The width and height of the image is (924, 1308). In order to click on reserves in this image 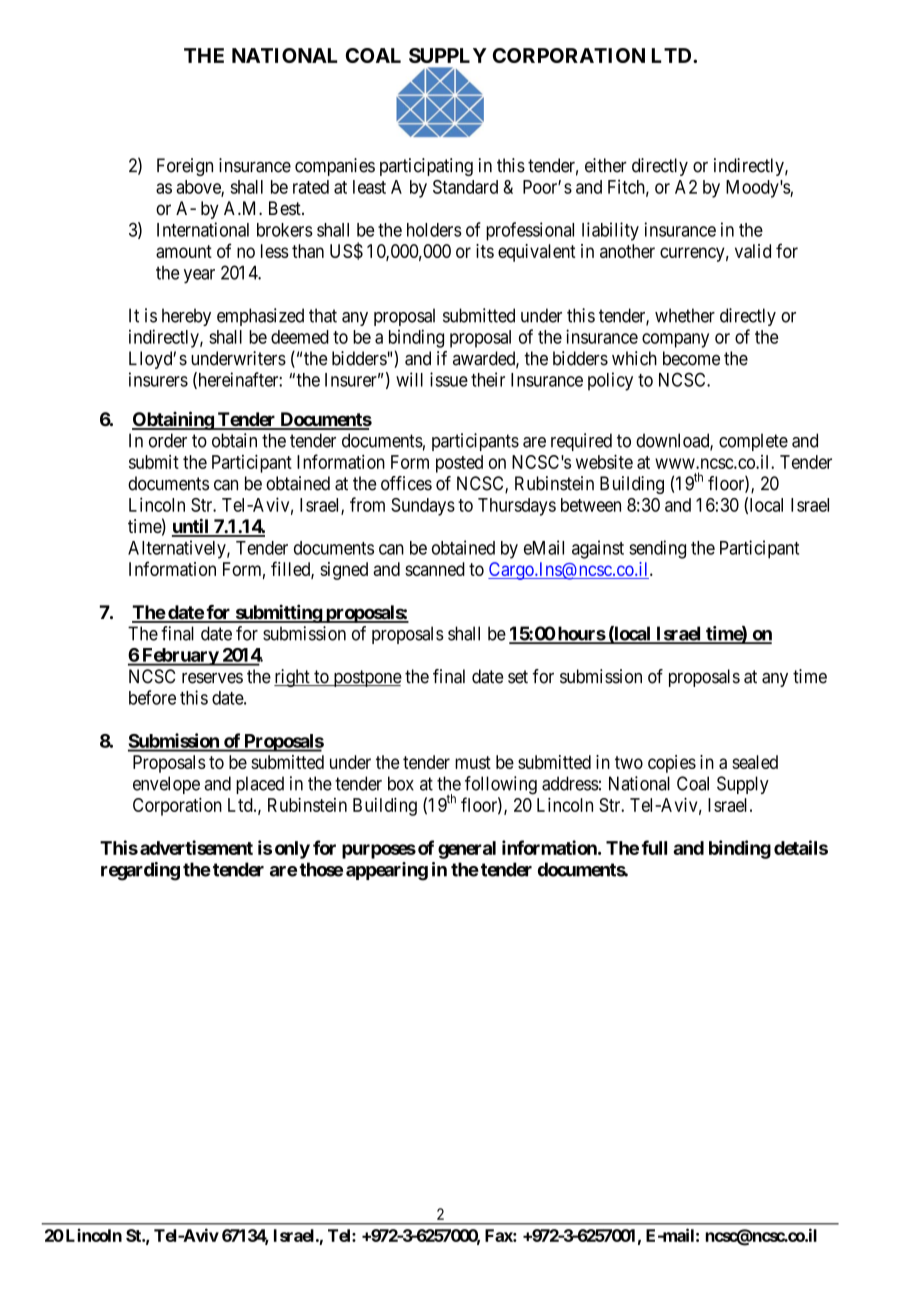, I will do `click(212, 678)`.
